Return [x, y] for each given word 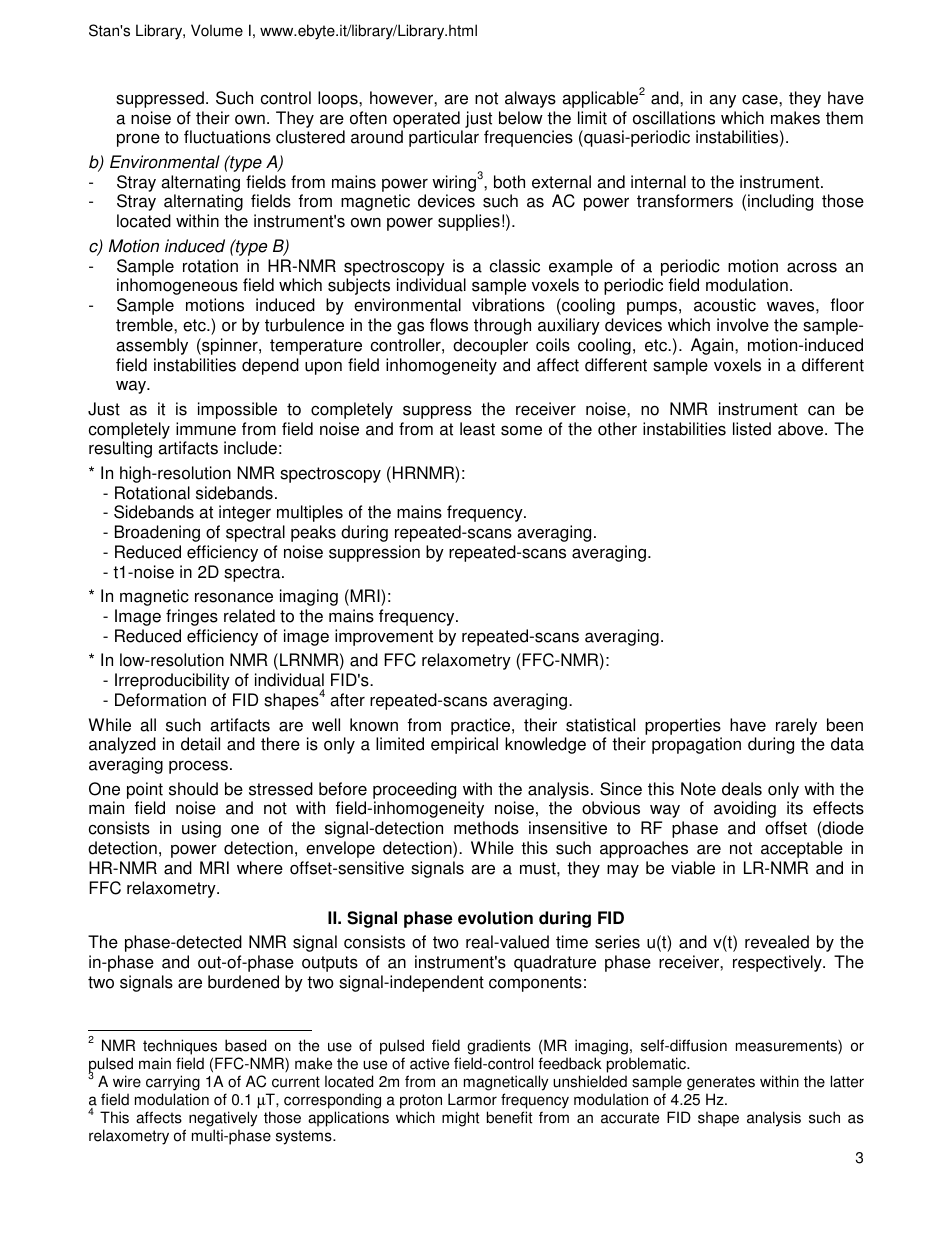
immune [206, 429]
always [530, 99]
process [198, 767]
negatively [223, 1120]
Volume [217, 30]
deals [742, 789]
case [761, 99]
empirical [464, 745]
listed [752, 429]
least [477, 429]
